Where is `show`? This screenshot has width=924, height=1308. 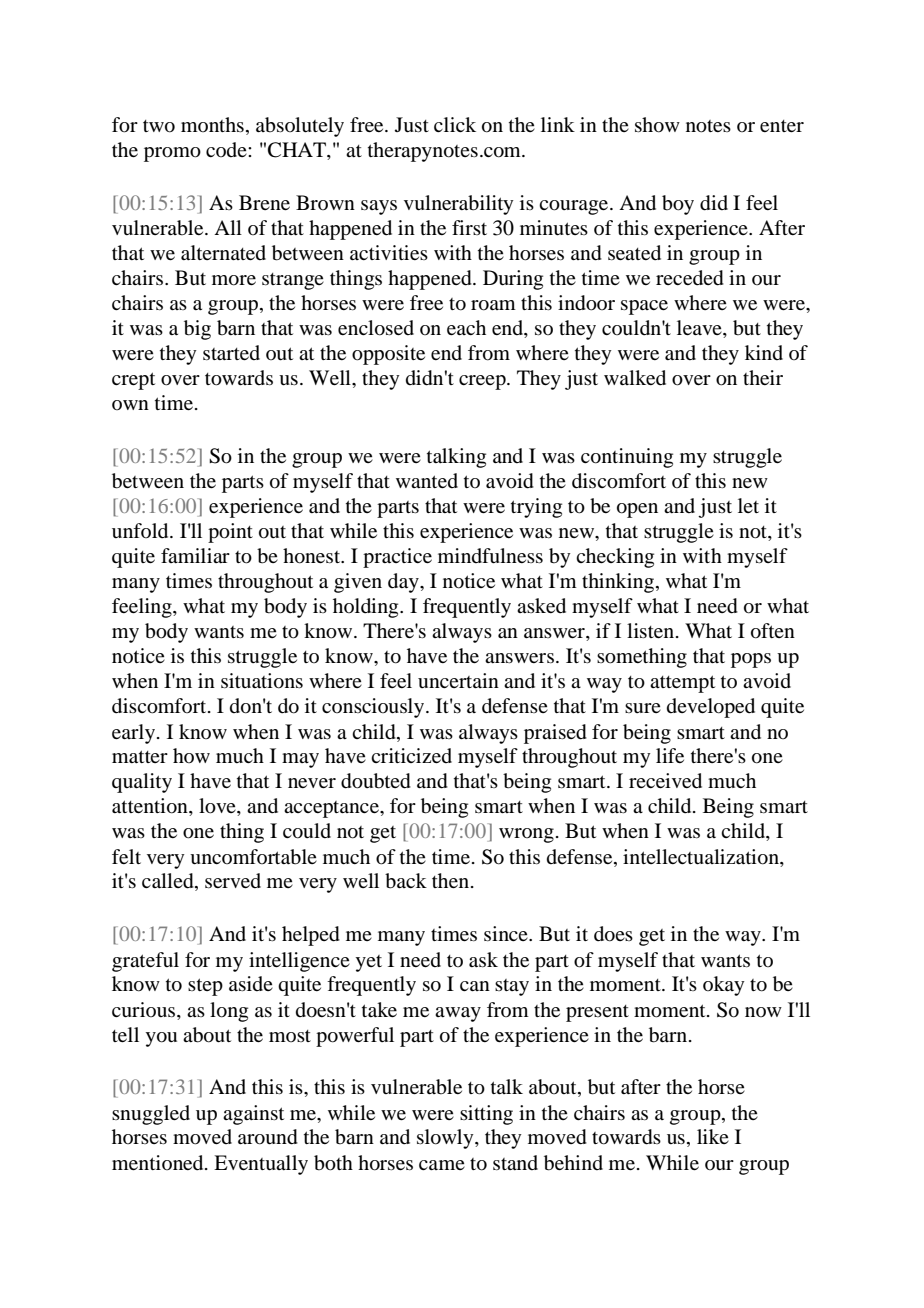
show is located at coordinates (657, 125).
